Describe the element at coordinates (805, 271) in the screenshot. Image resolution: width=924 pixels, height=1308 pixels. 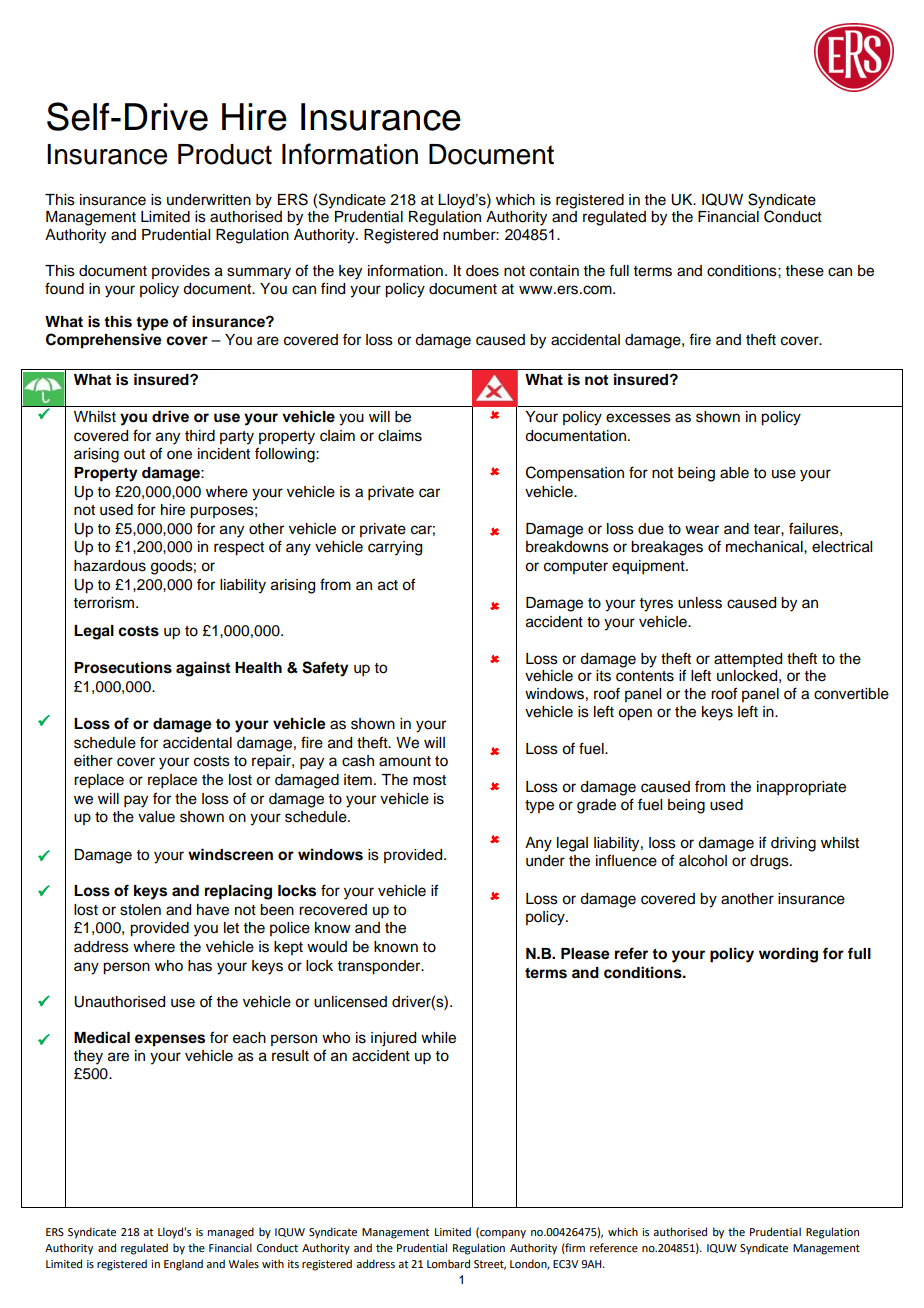
I see `these` at that location.
